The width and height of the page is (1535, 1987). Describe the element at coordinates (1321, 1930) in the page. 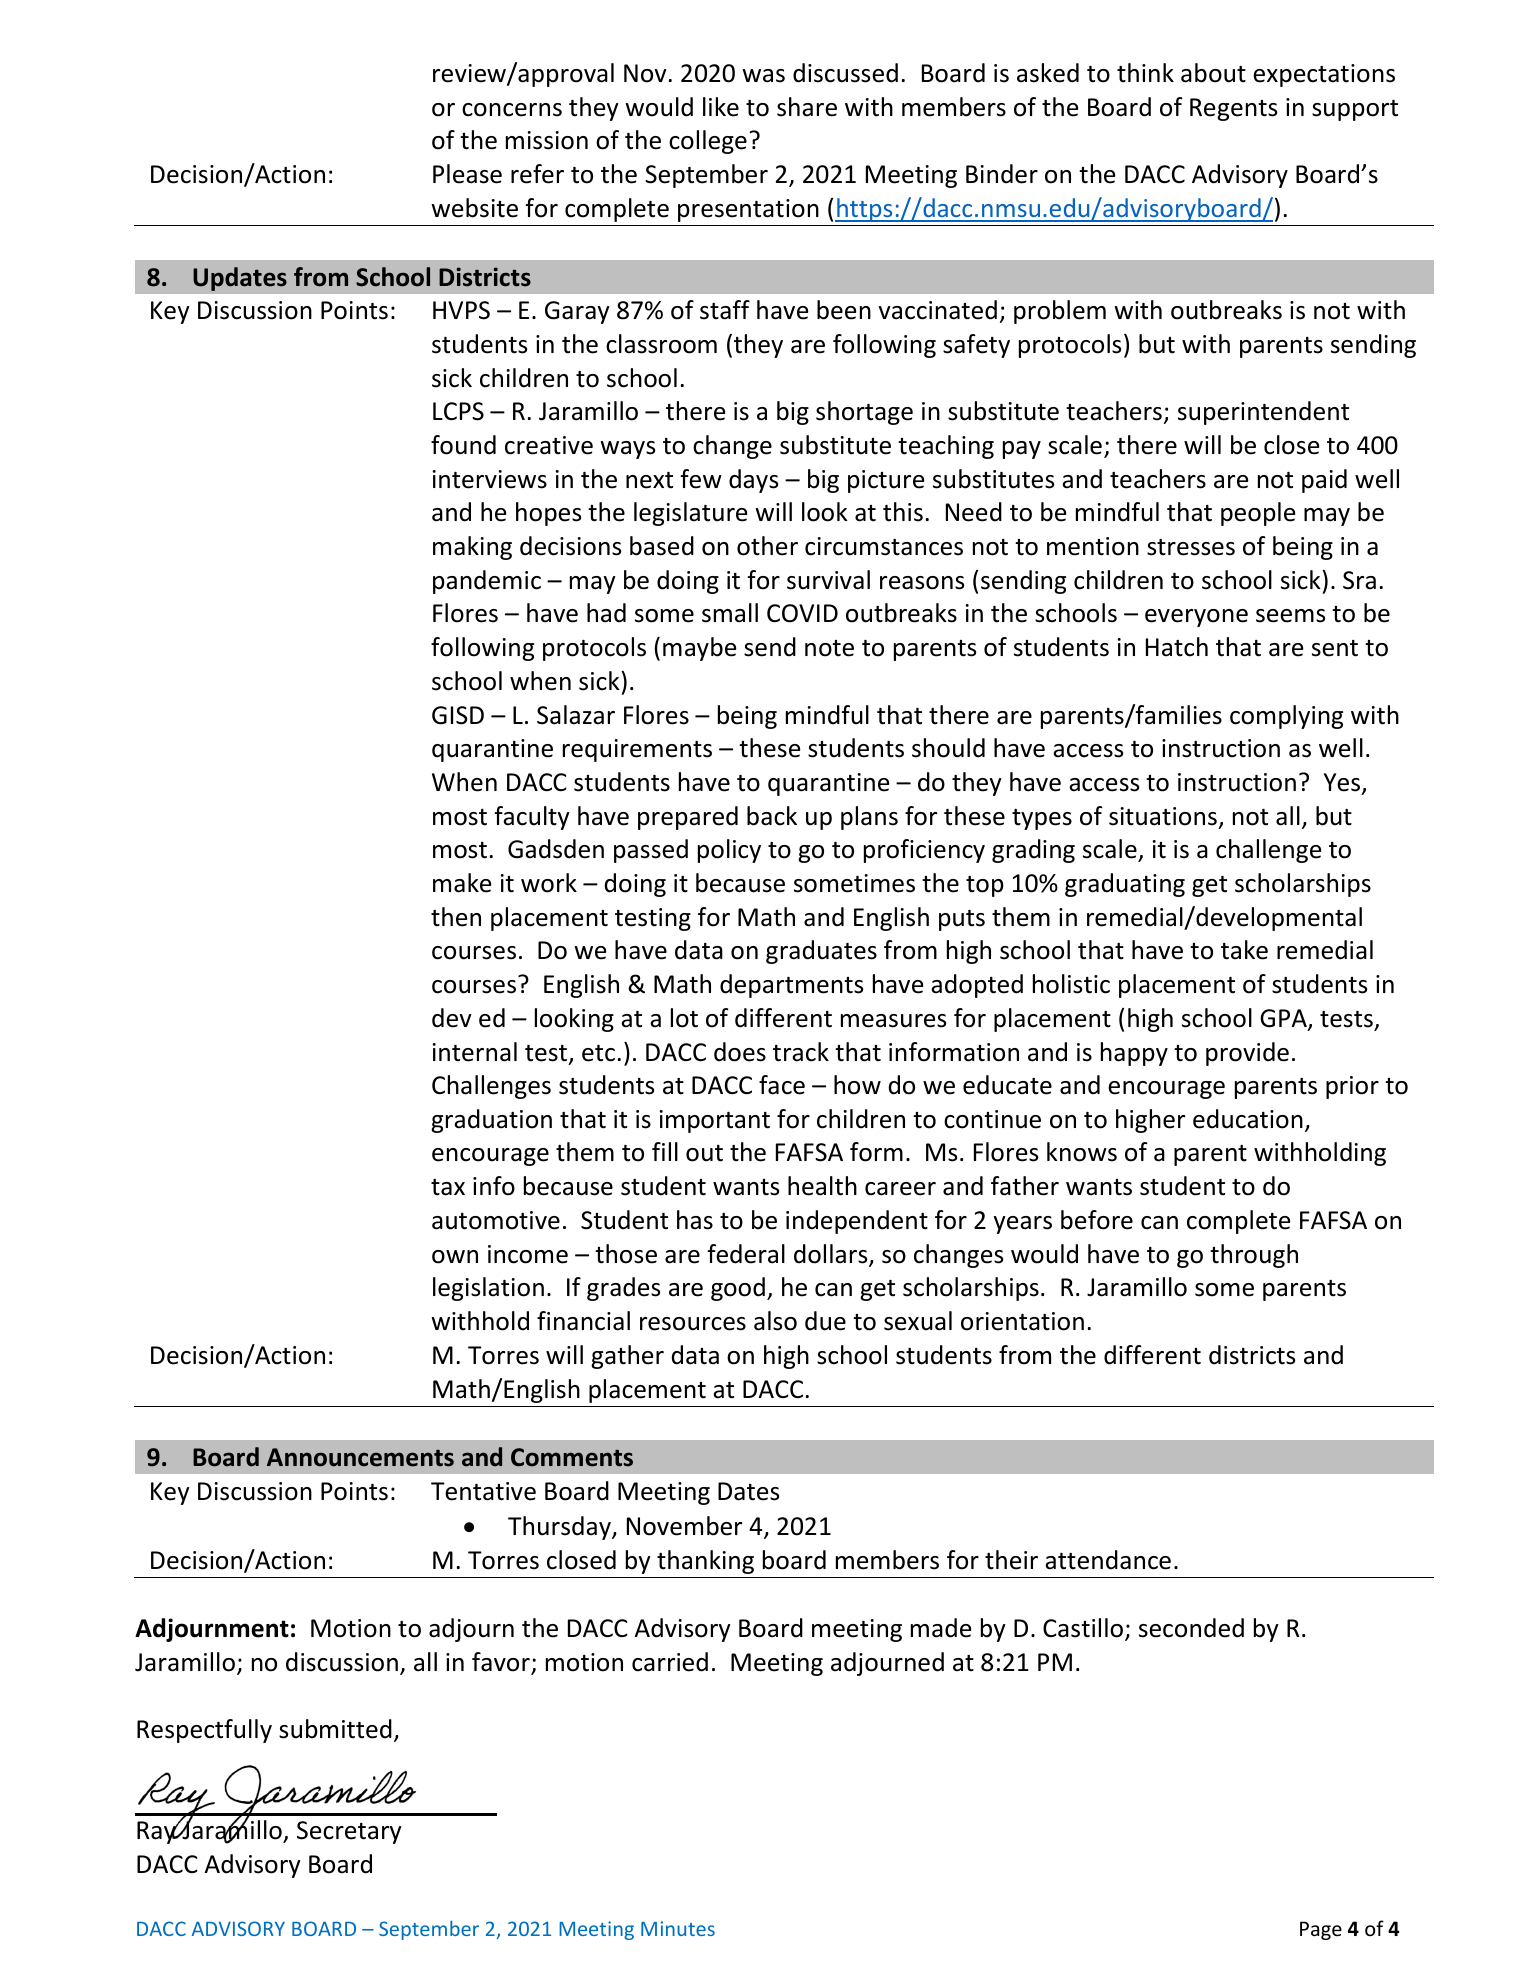

I see `Page` at that location.
